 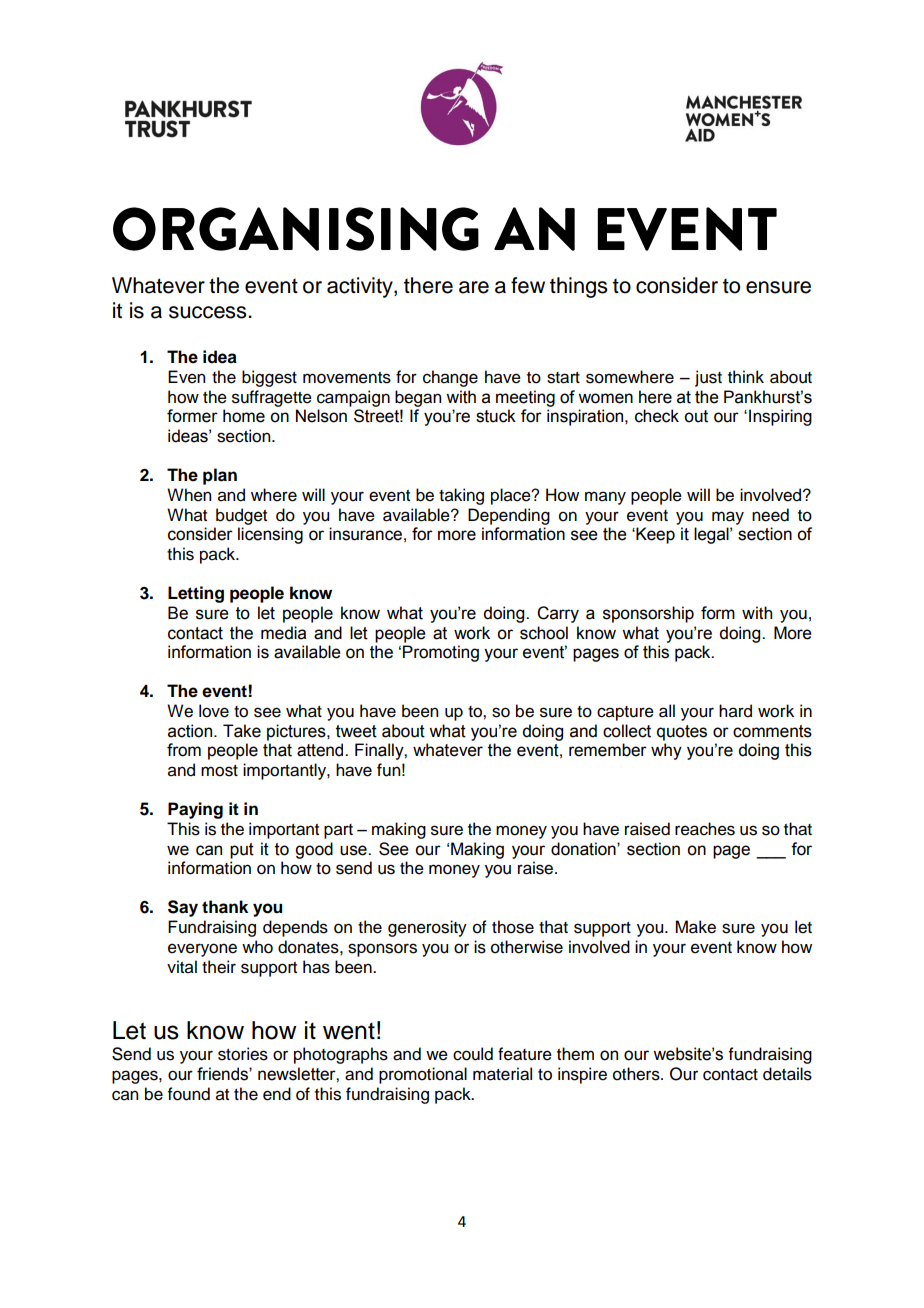 What do you see at coordinates (708, 378) in the screenshot?
I see `just` at bounding box center [708, 378].
